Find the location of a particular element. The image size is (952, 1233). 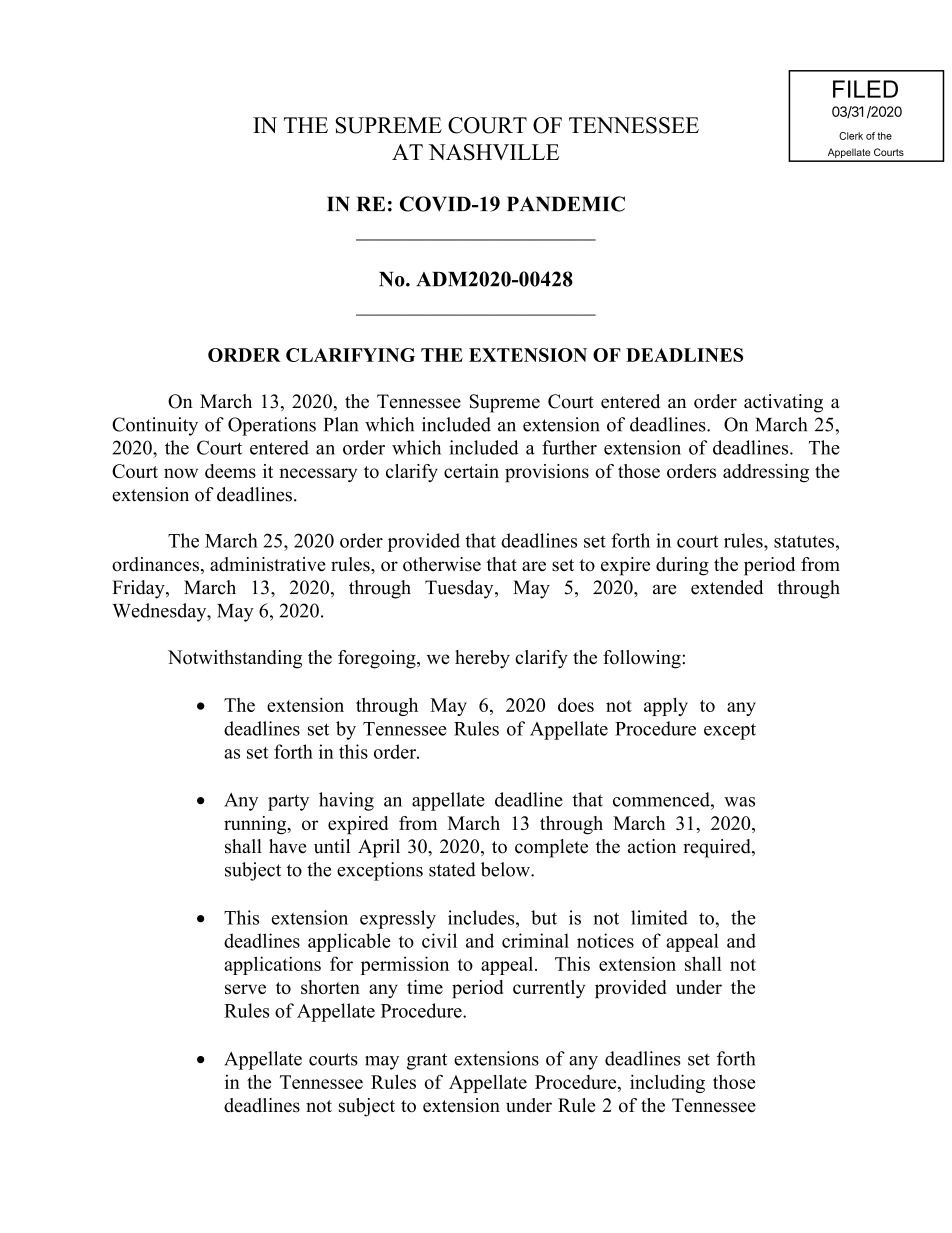

addressing is located at coordinates (766, 473).
